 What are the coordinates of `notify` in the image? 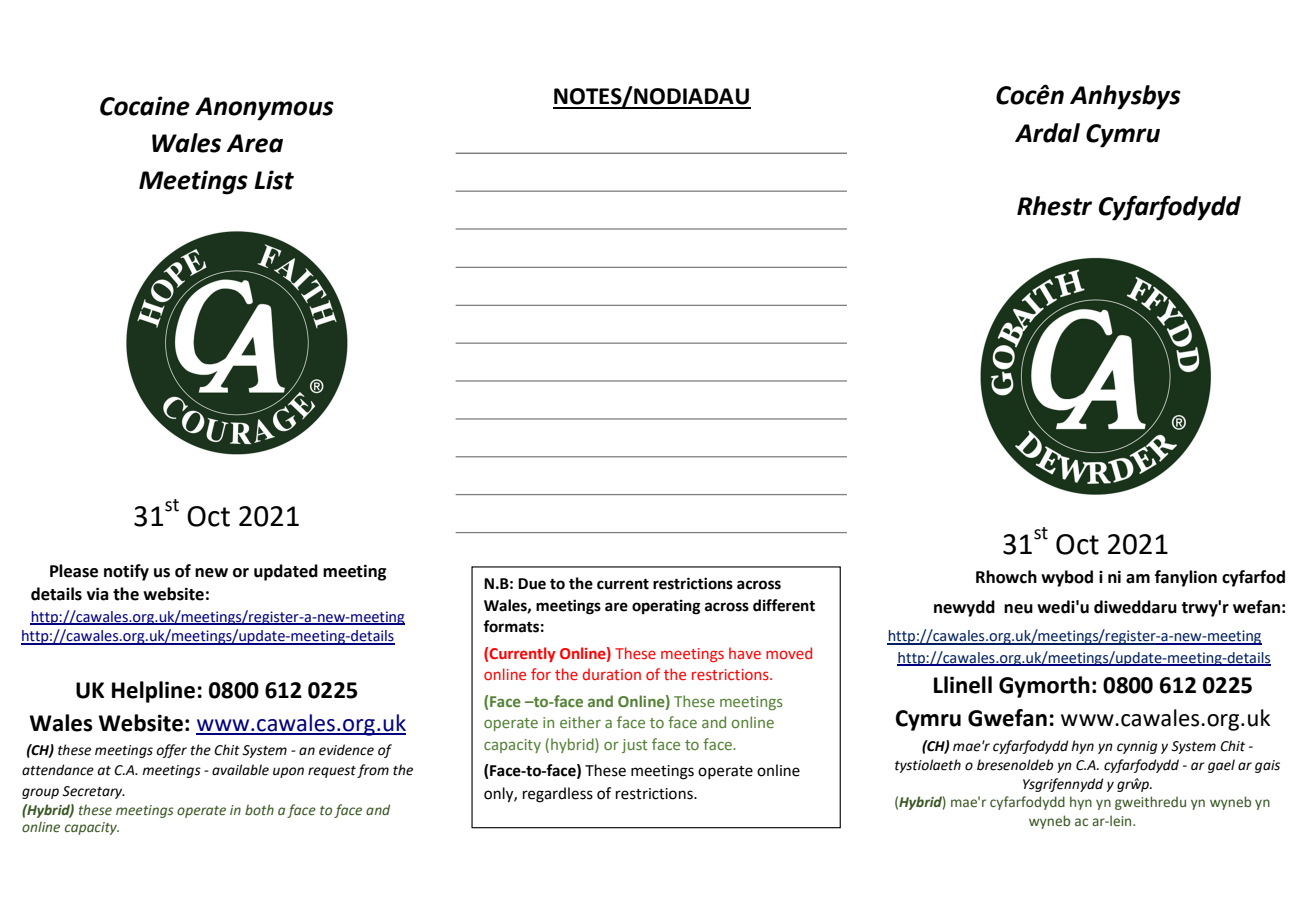 It's located at (126, 572).
